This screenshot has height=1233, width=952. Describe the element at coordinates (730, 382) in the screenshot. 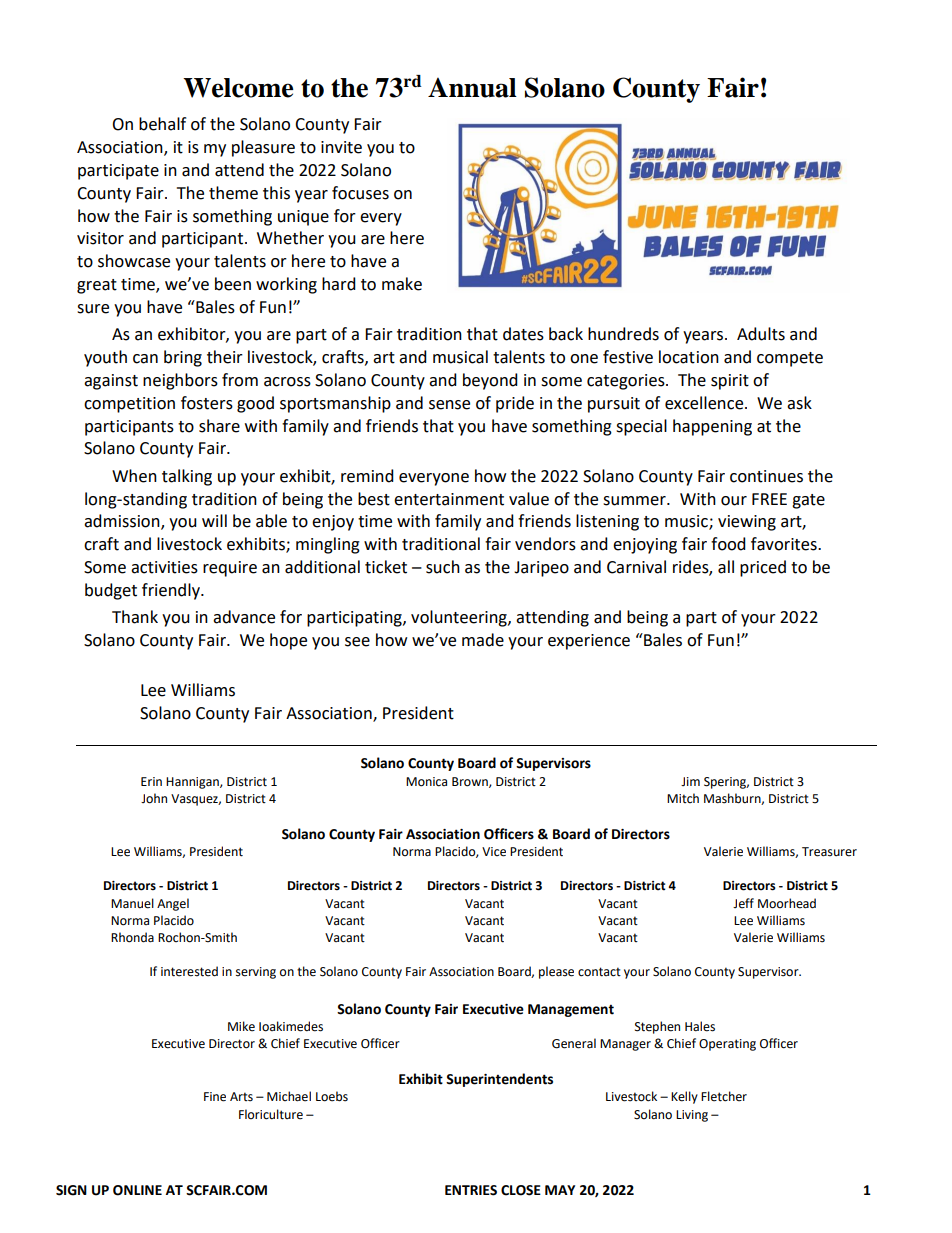

I see `spirit` at that location.
